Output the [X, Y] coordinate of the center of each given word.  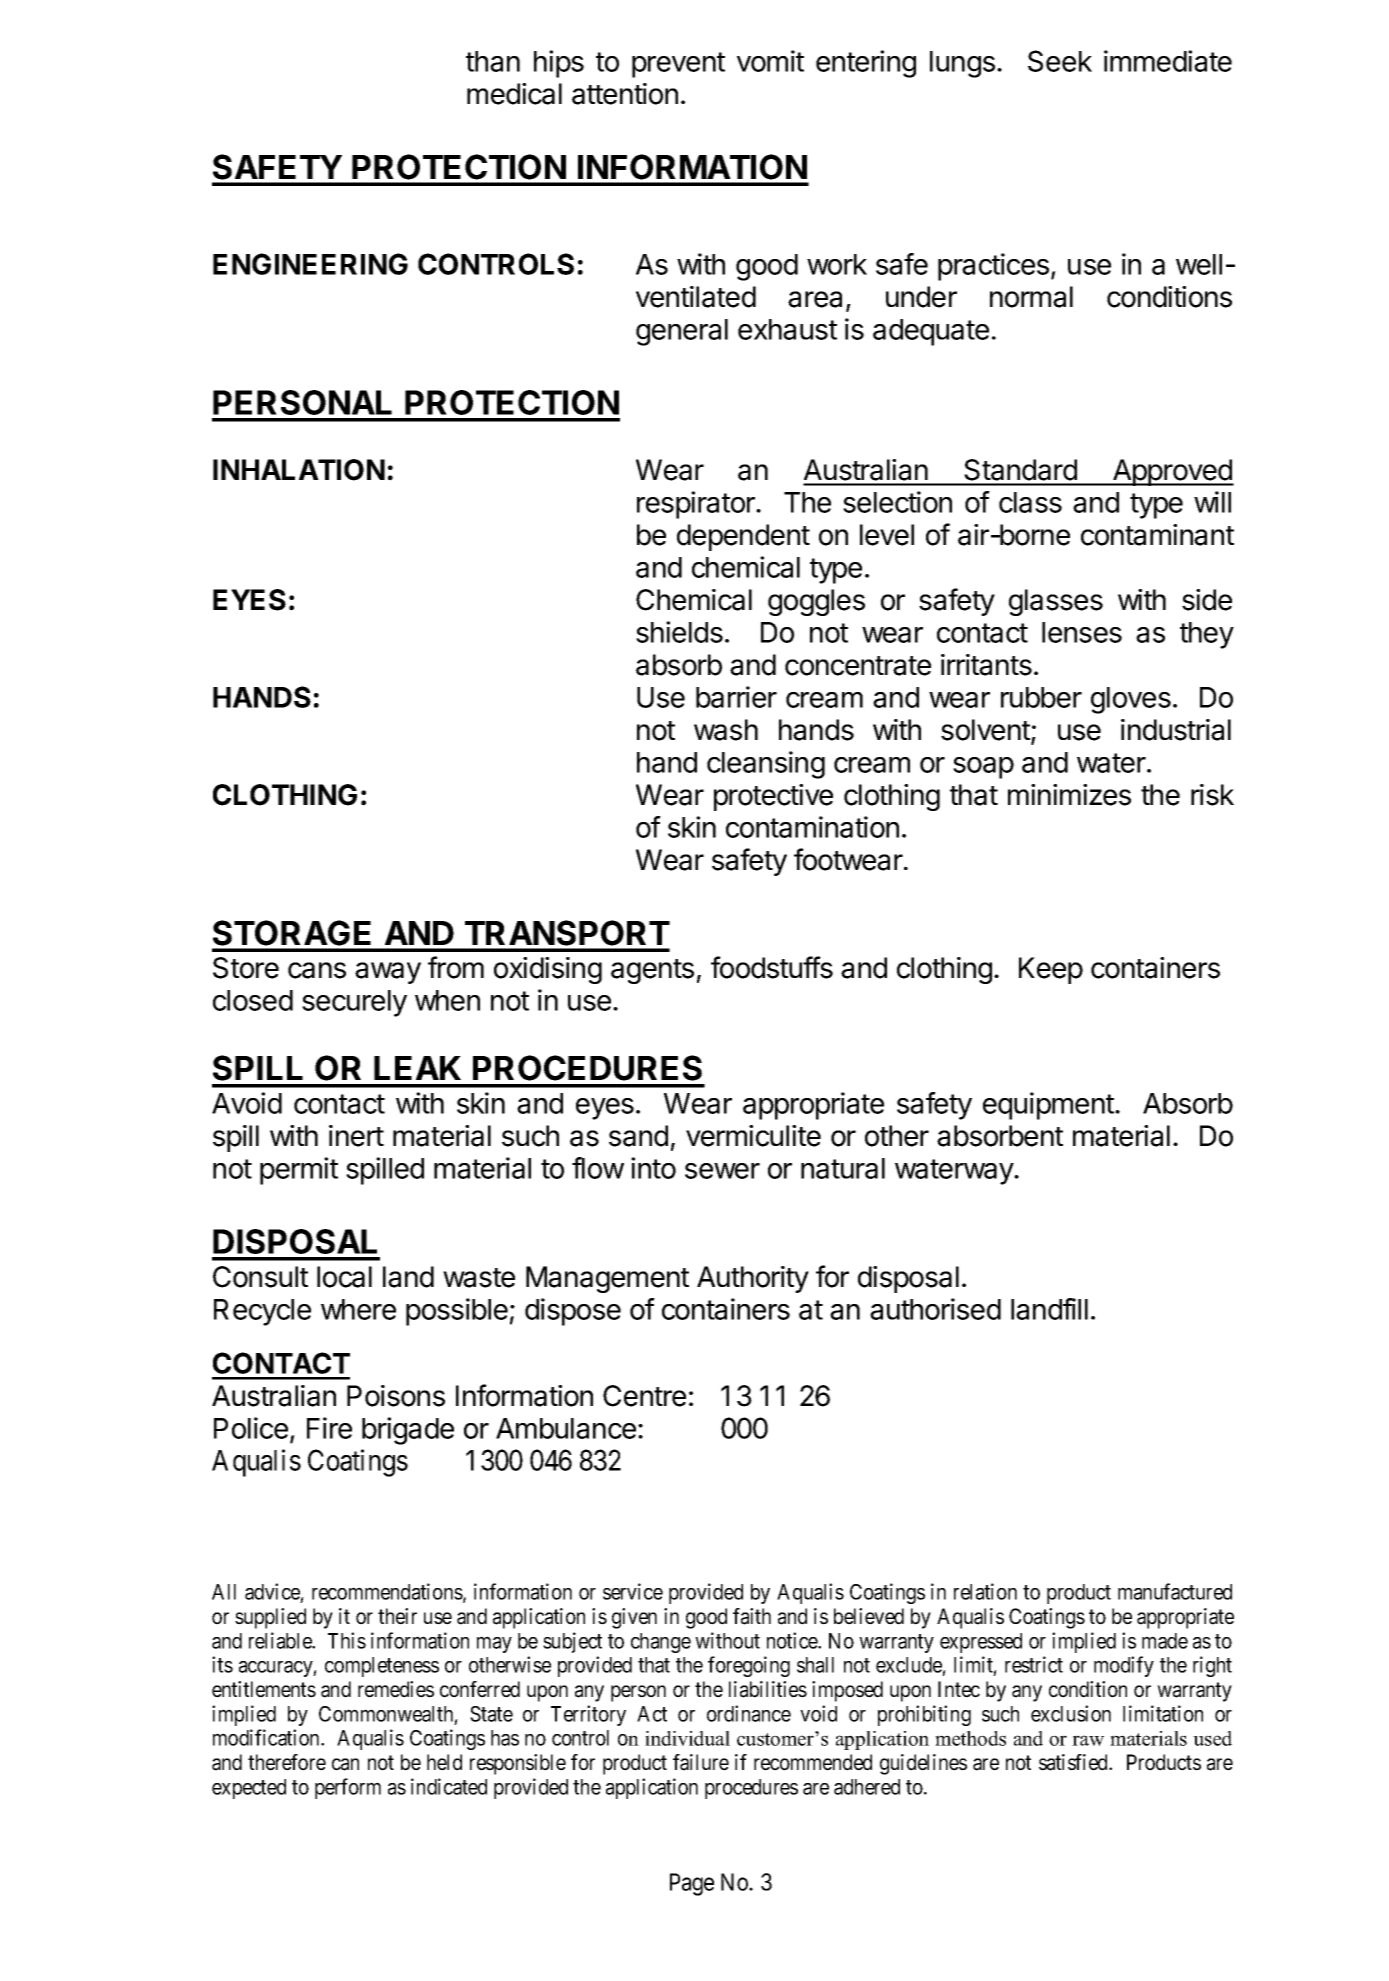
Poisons [396, 1396]
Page [692, 1884]
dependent [743, 537]
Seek [1060, 61]
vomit [770, 61]
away [388, 973]
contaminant [1157, 535]
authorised [935, 1309]
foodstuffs [772, 967]
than [493, 61]
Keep [1051, 970]
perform [348, 1788]
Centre [644, 1396]
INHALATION [299, 470]
